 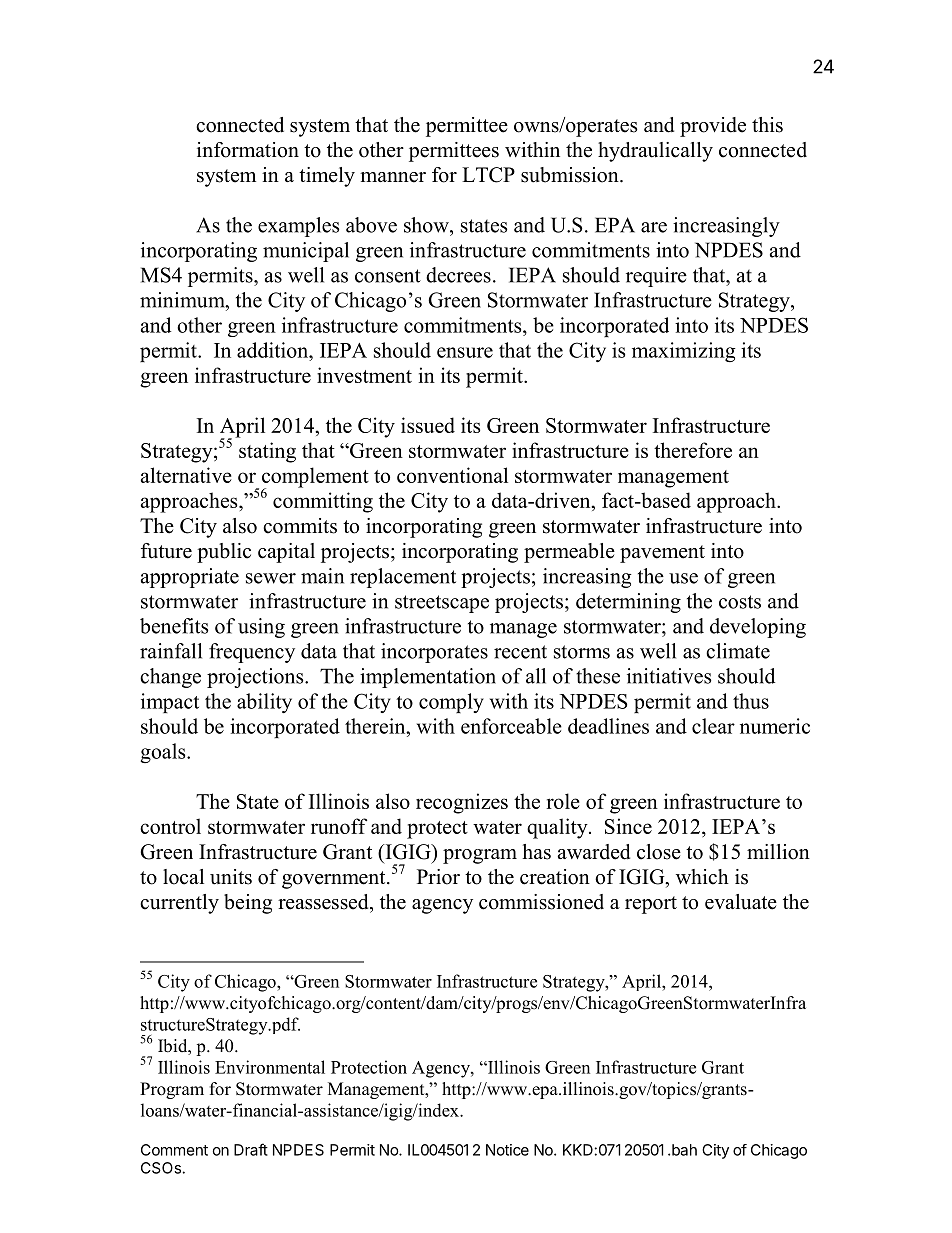 I want to click on provide, so click(x=713, y=127).
